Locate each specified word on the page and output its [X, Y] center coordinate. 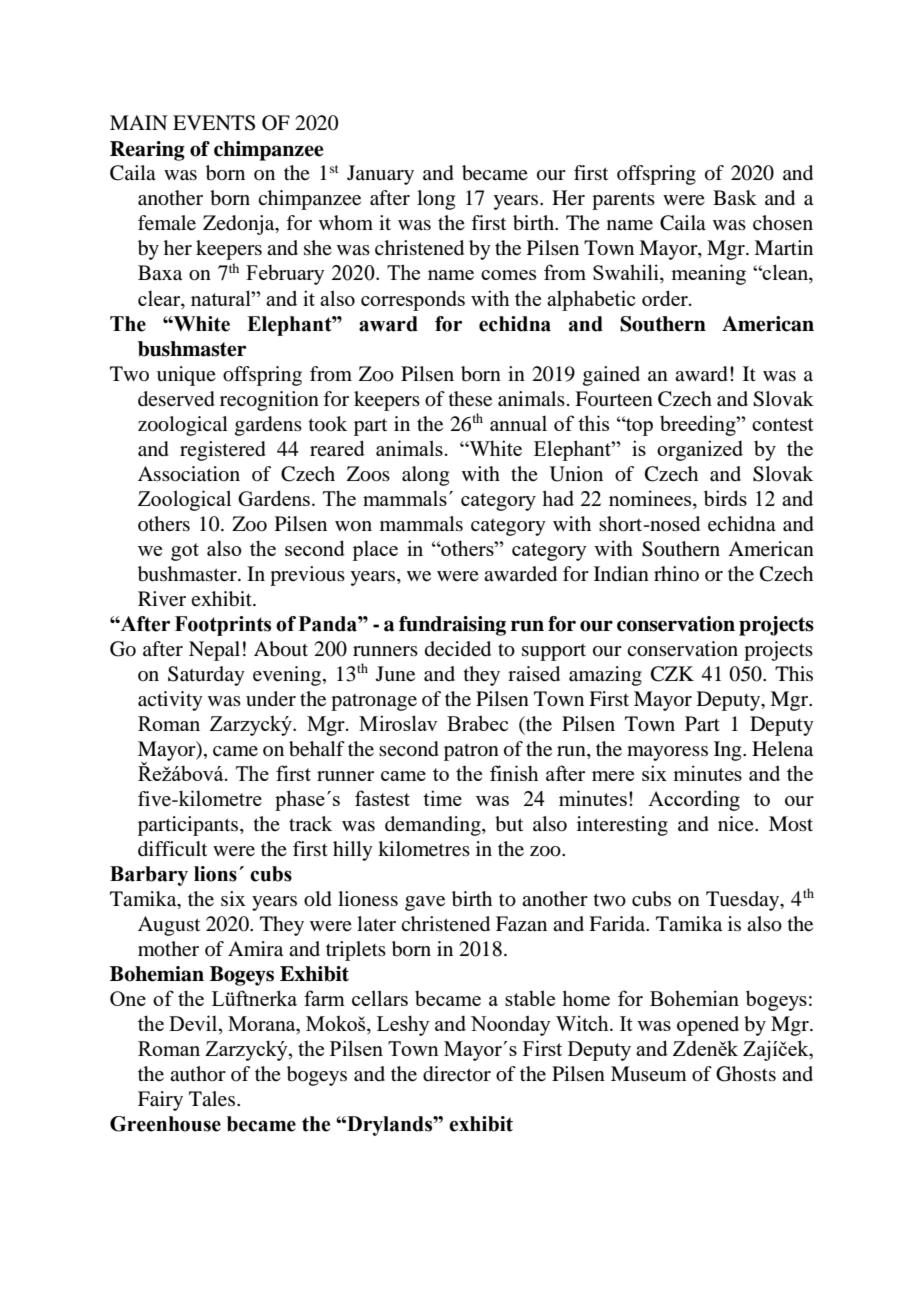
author [198, 1074]
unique [186, 376]
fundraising [452, 626]
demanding [434, 826]
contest [783, 424]
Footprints [223, 626]
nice [737, 823]
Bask [735, 197]
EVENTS [214, 123]
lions [215, 874]
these [470, 399]
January [380, 175]
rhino [676, 573]
